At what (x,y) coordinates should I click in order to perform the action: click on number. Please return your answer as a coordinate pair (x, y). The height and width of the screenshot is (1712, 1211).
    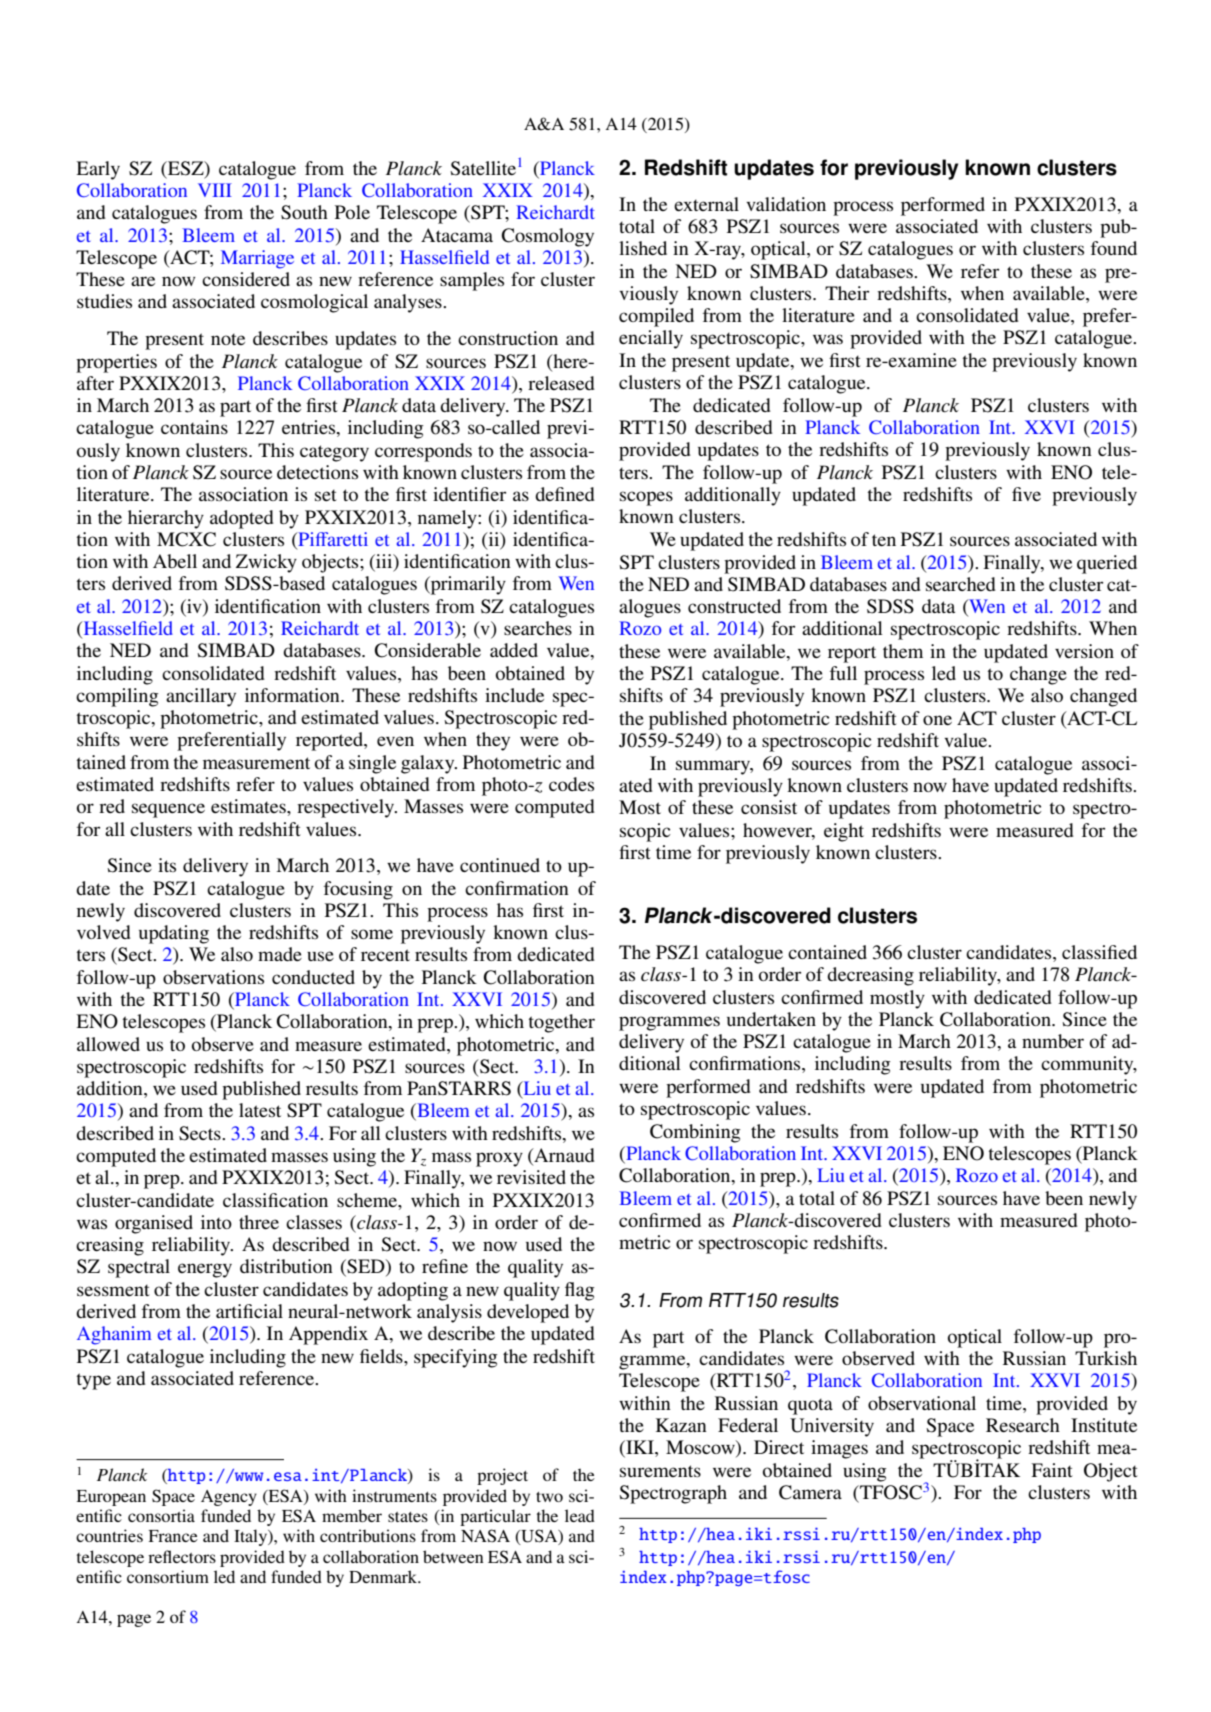
    Looking at the image, I should click on (1053, 1041).
